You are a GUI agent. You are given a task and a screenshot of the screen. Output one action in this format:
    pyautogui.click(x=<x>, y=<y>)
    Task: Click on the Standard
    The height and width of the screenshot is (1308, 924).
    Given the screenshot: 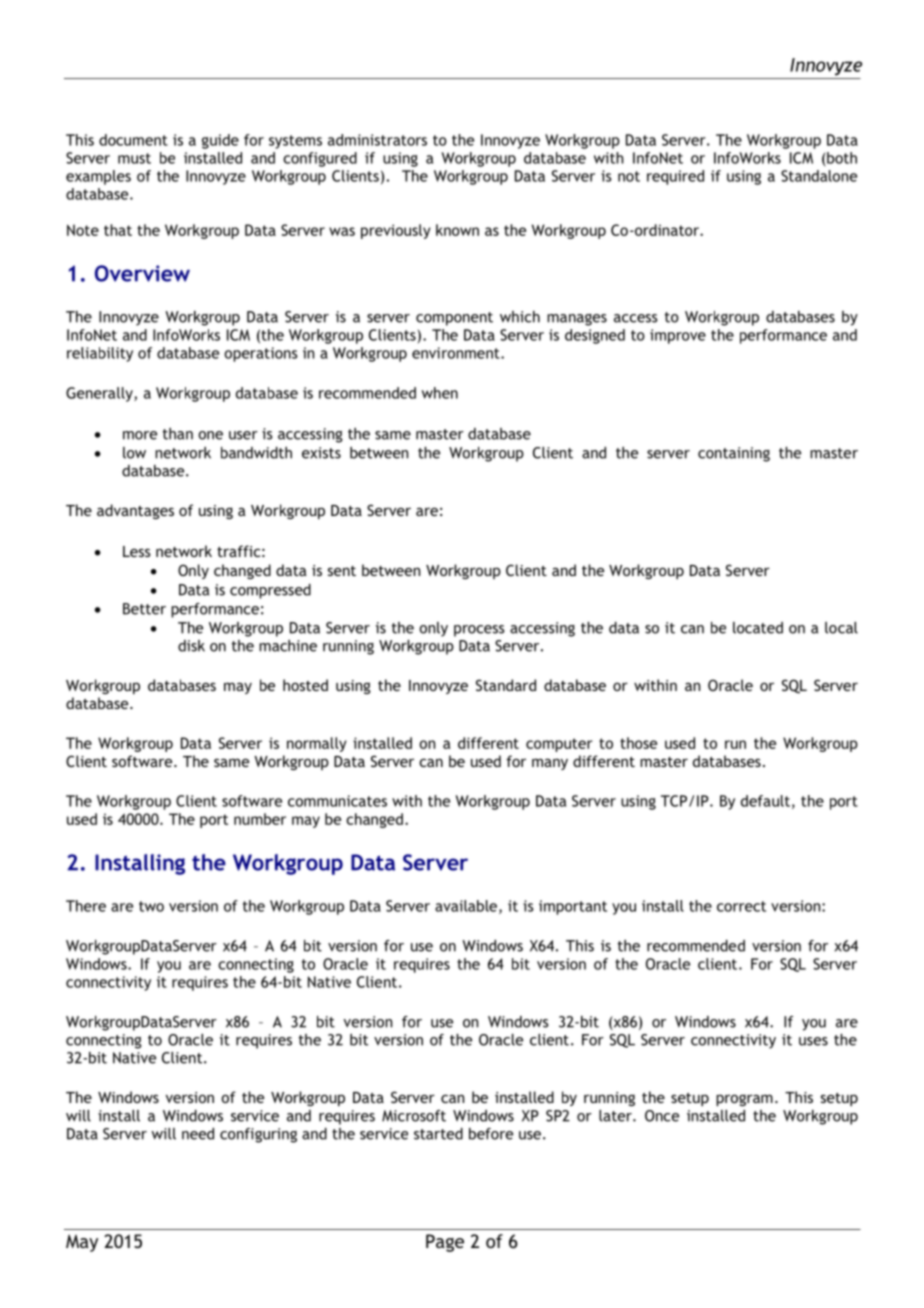 What is the action you would take?
    pyautogui.click(x=506, y=685)
